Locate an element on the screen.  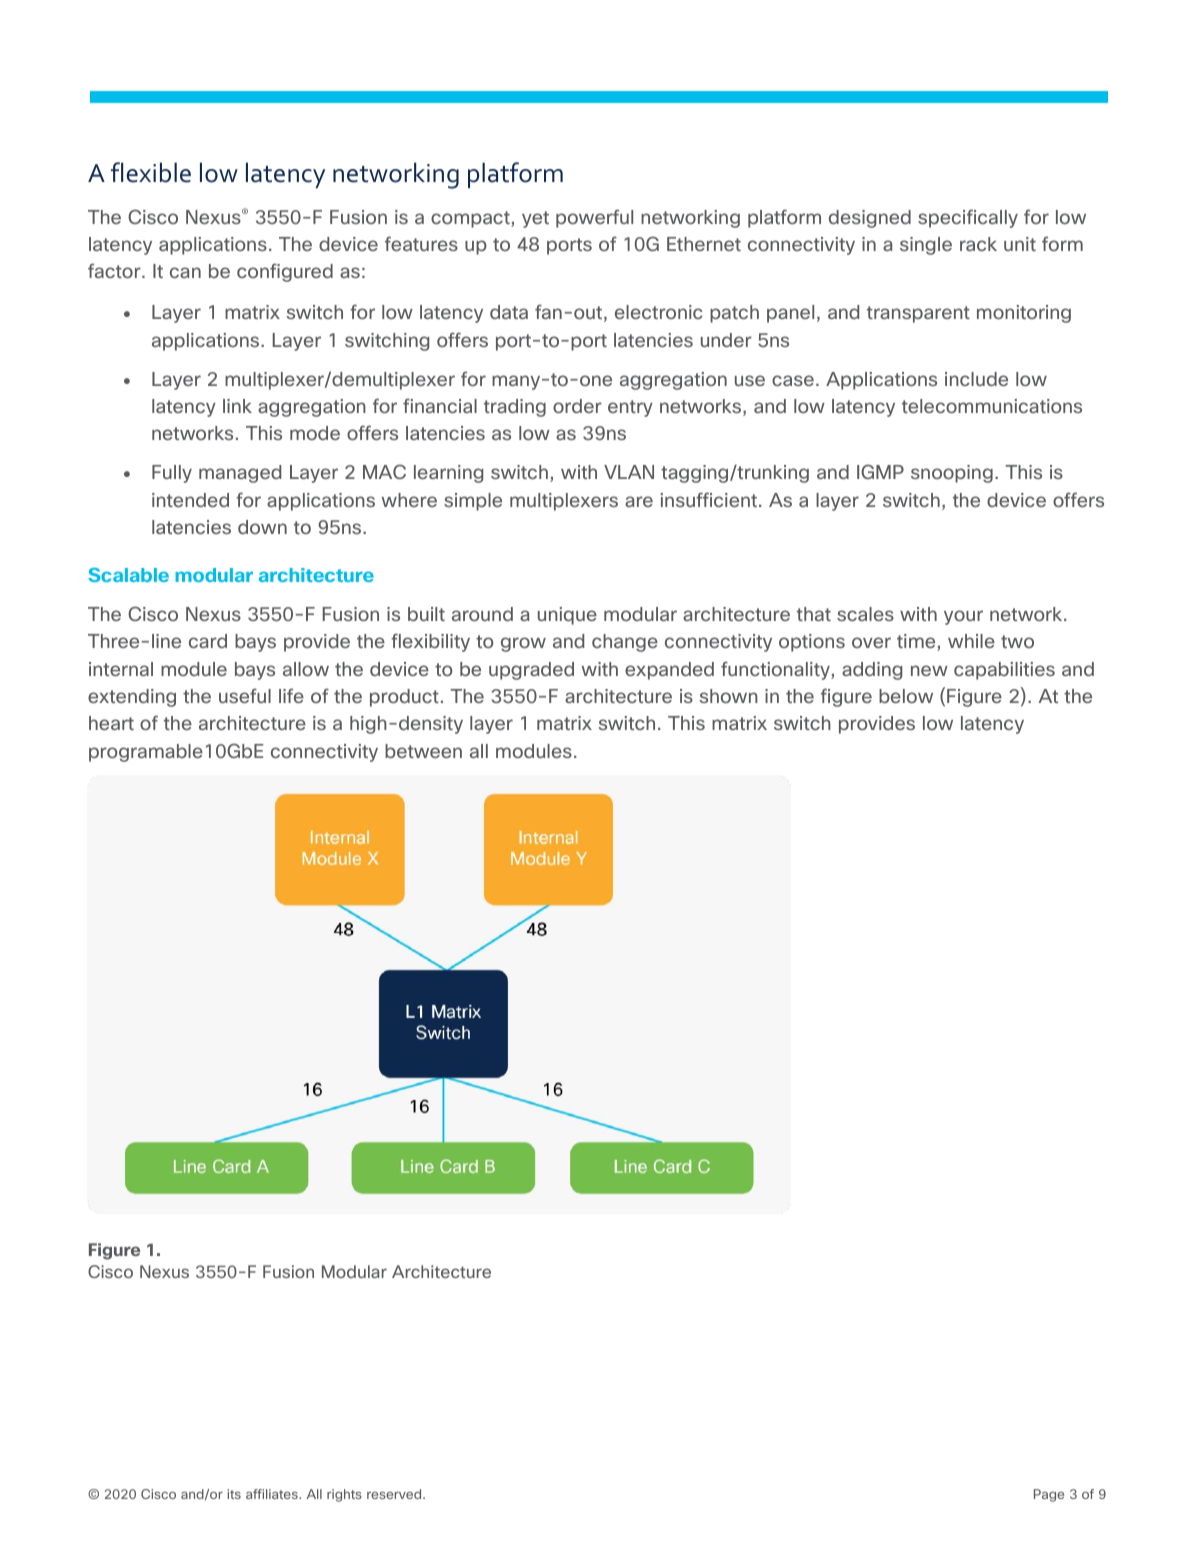
affiliates is located at coordinates (273, 1494).
